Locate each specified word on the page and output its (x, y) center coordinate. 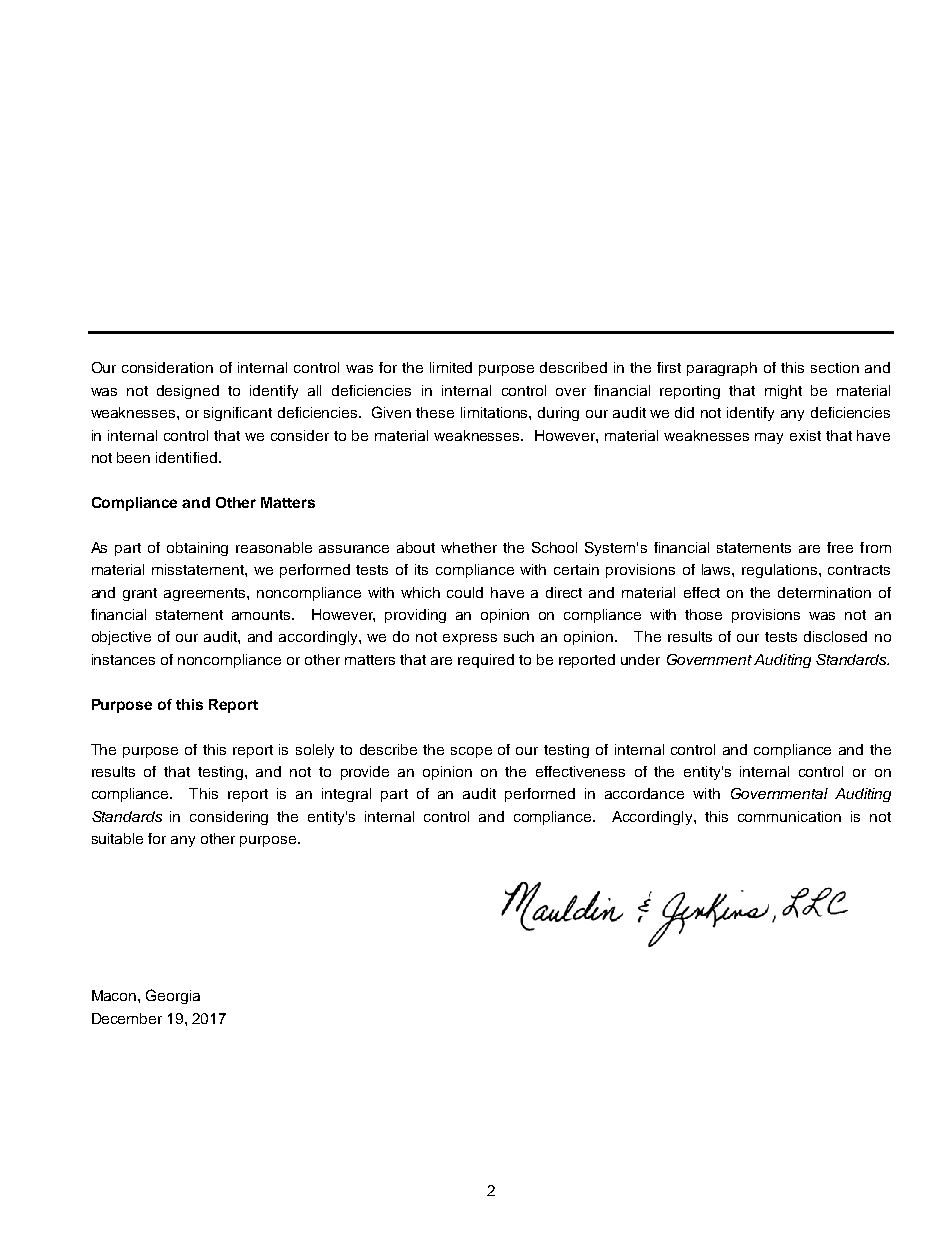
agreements (206, 594)
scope (471, 752)
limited (451, 367)
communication (789, 816)
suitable (117, 838)
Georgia (173, 996)
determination (824, 592)
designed (188, 392)
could (465, 592)
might (783, 392)
